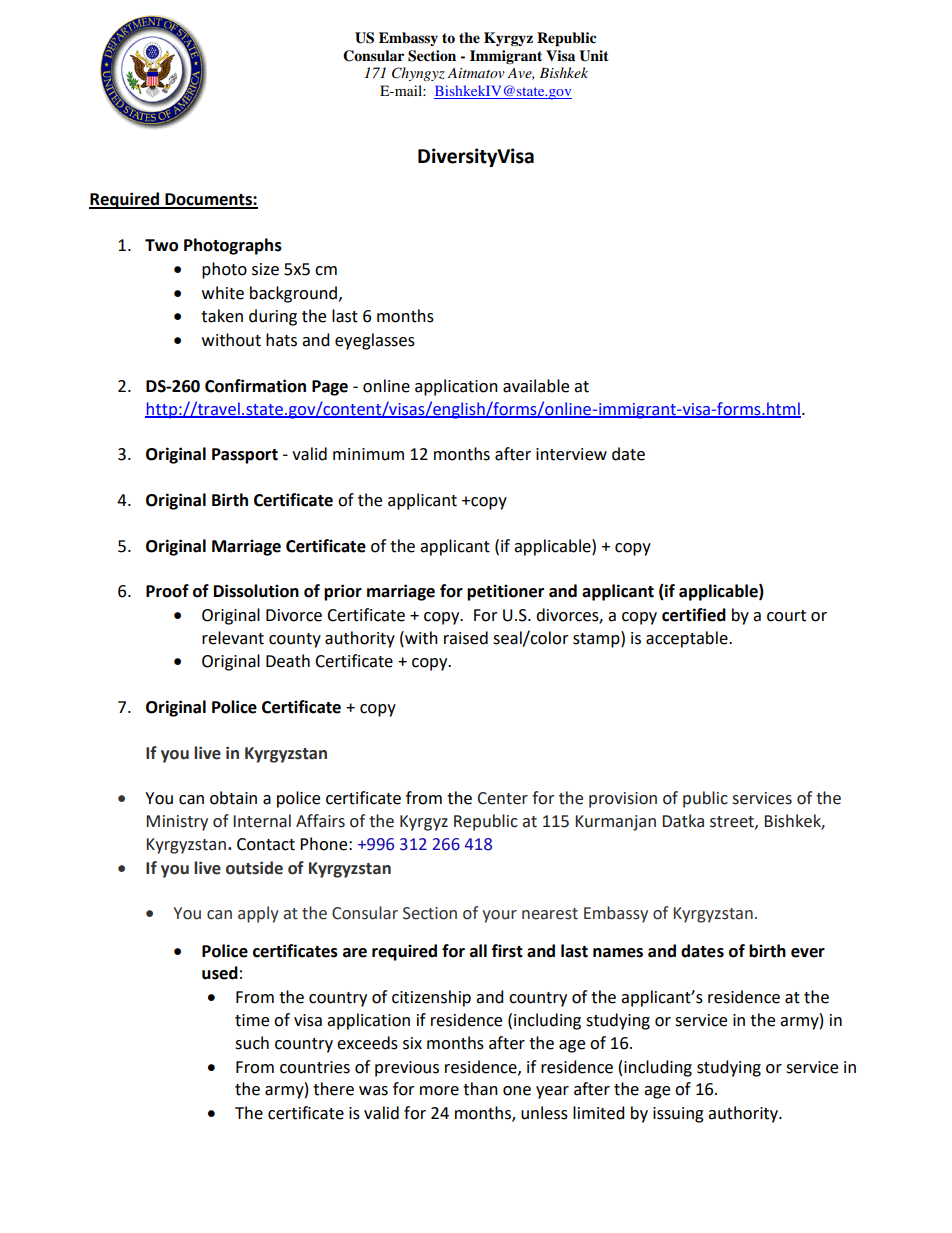  I want to click on such, so click(252, 1043).
